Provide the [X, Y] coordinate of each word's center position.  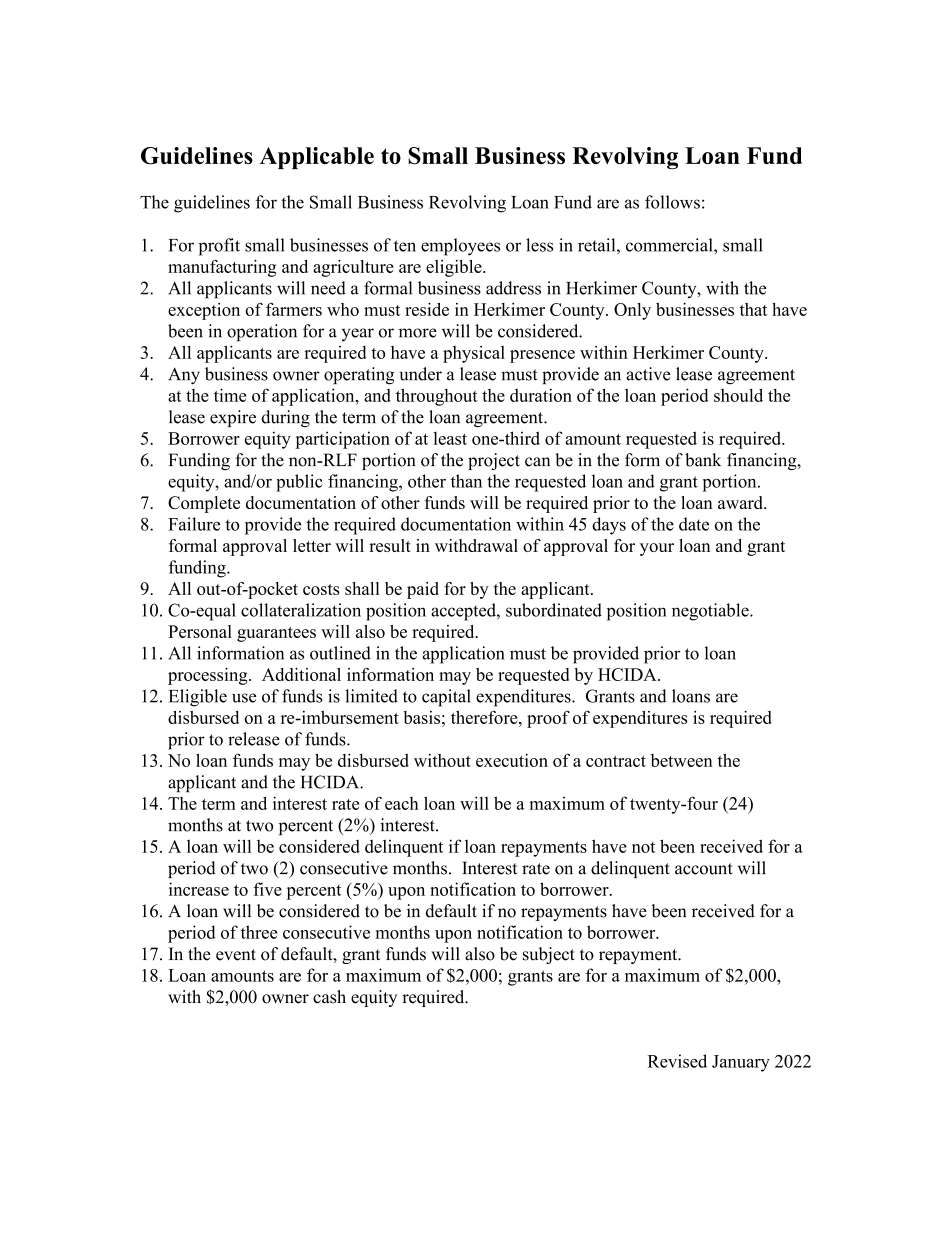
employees [460, 247]
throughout [437, 397]
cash [329, 997]
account [704, 869]
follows [672, 202]
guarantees [276, 634]
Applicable [317, 158]
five [267, 889]
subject [549, 955]
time [230, 395]
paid [423, 590]
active [648, 374]
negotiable [711, 612]
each [402, 803]
